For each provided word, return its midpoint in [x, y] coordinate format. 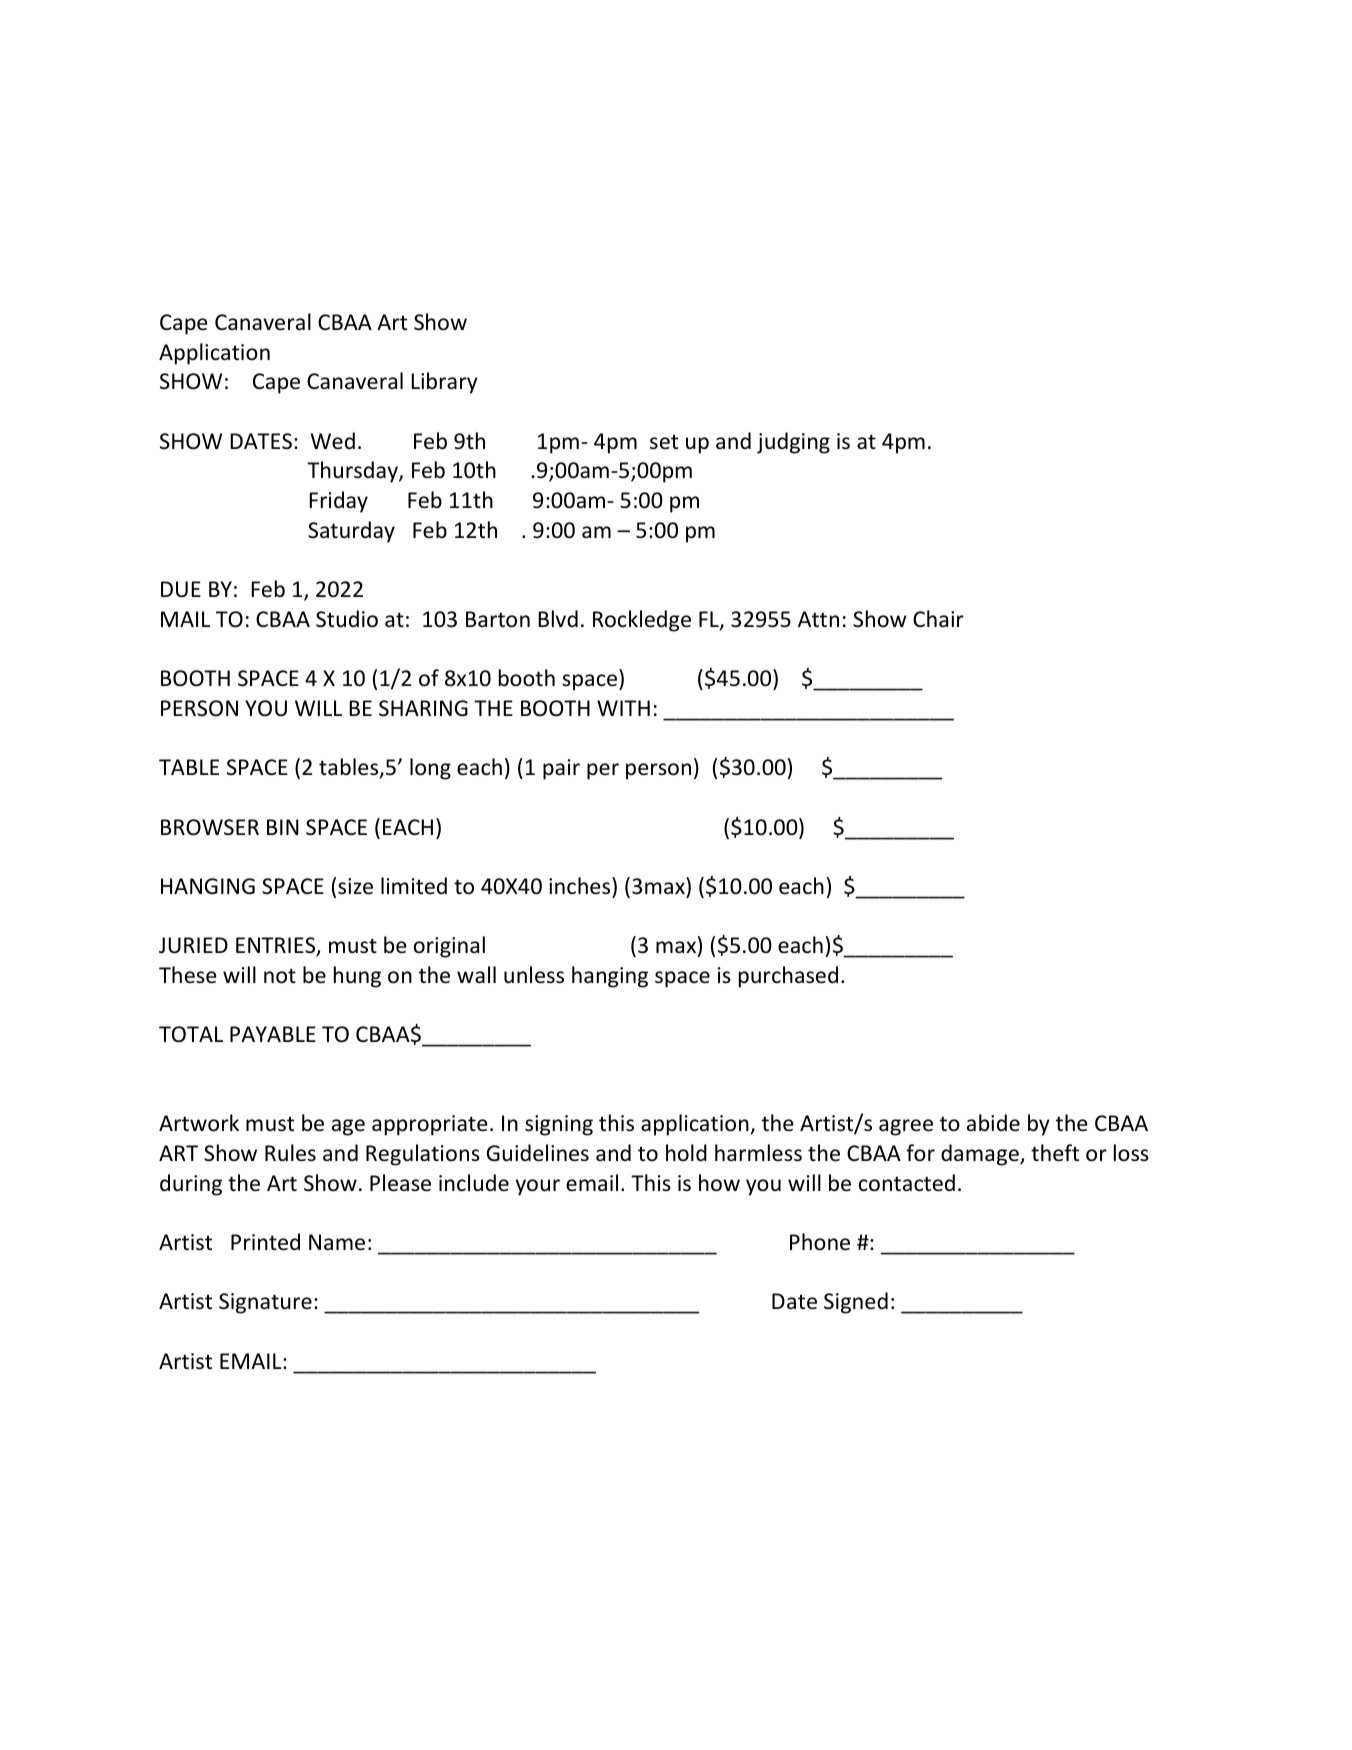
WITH [623, 708]
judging [793, 443]
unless [534, 975]
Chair [938, 618]
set [664, 442]
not [280, 976]
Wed [333, 440]
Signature [265, 1303]
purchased [788, 977]
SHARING [423, 708]
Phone [820, 1242]
